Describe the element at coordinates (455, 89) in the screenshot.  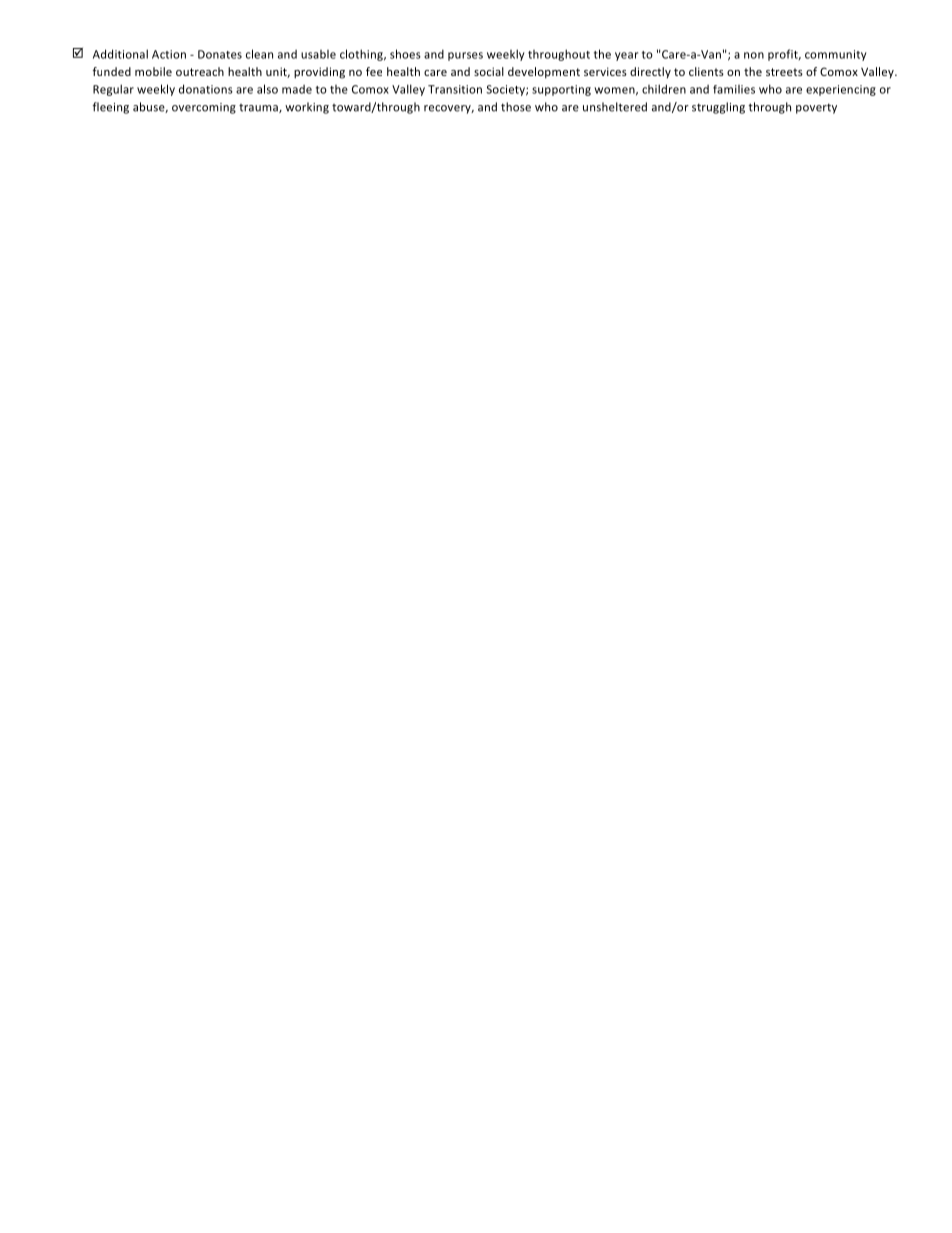
I see `Transition` at that location.
